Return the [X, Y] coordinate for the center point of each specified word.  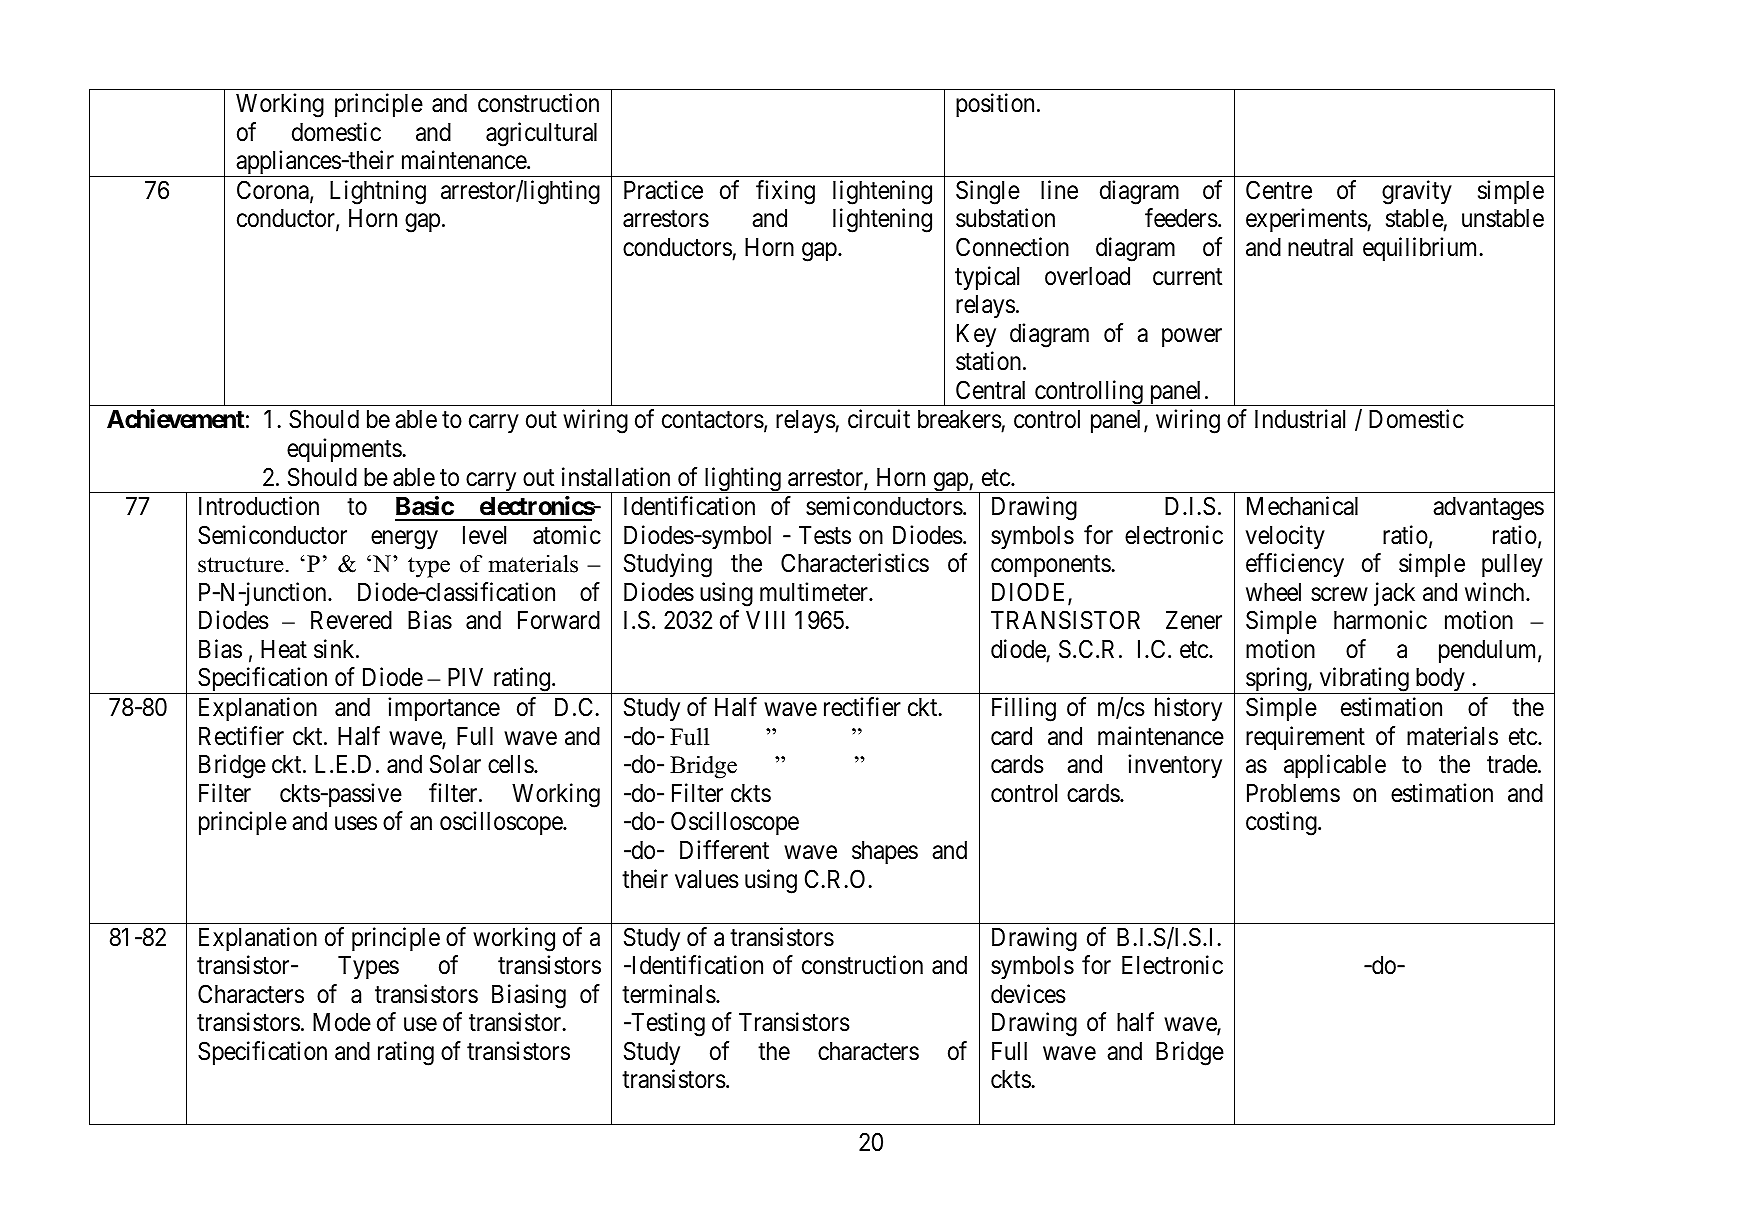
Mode [342, 1022]
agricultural [541, 134]
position [995, 105]
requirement [1305, 738]
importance [444, 709]
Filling [1024, 709]
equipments [344, 450]
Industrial [1300, 419]
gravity [1417, 192]
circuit [879, 419]
